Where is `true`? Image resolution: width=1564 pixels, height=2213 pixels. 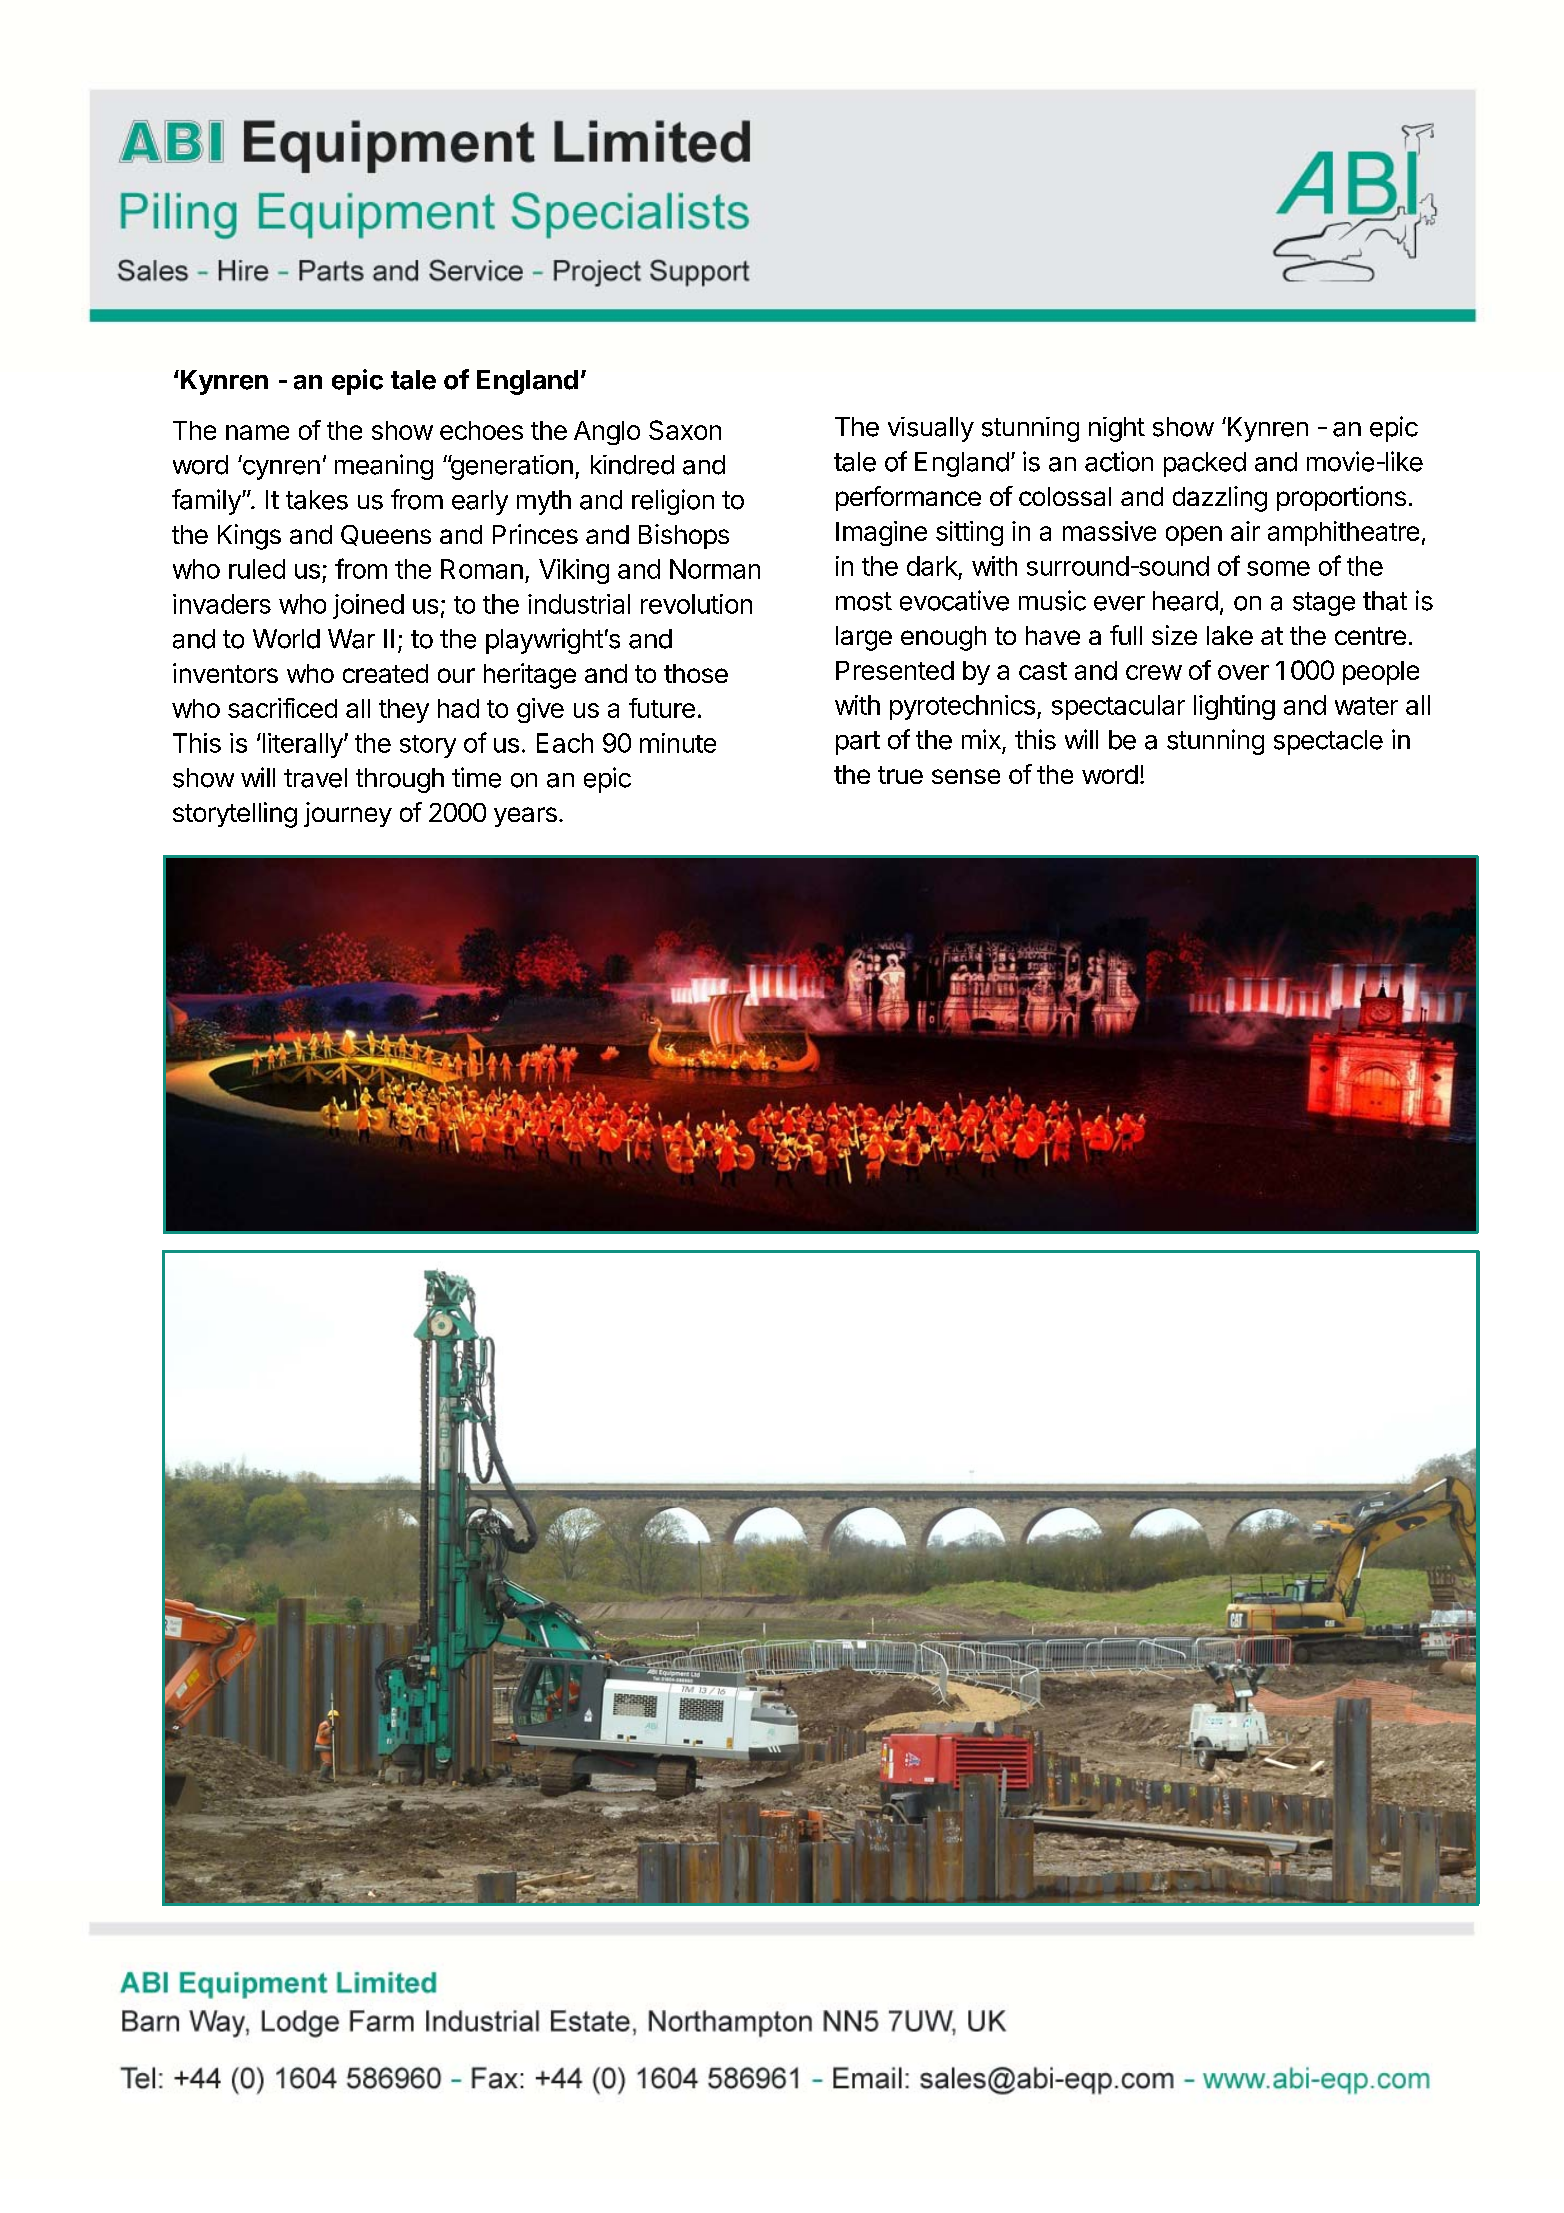 true is located at coordinates (900, 775).
